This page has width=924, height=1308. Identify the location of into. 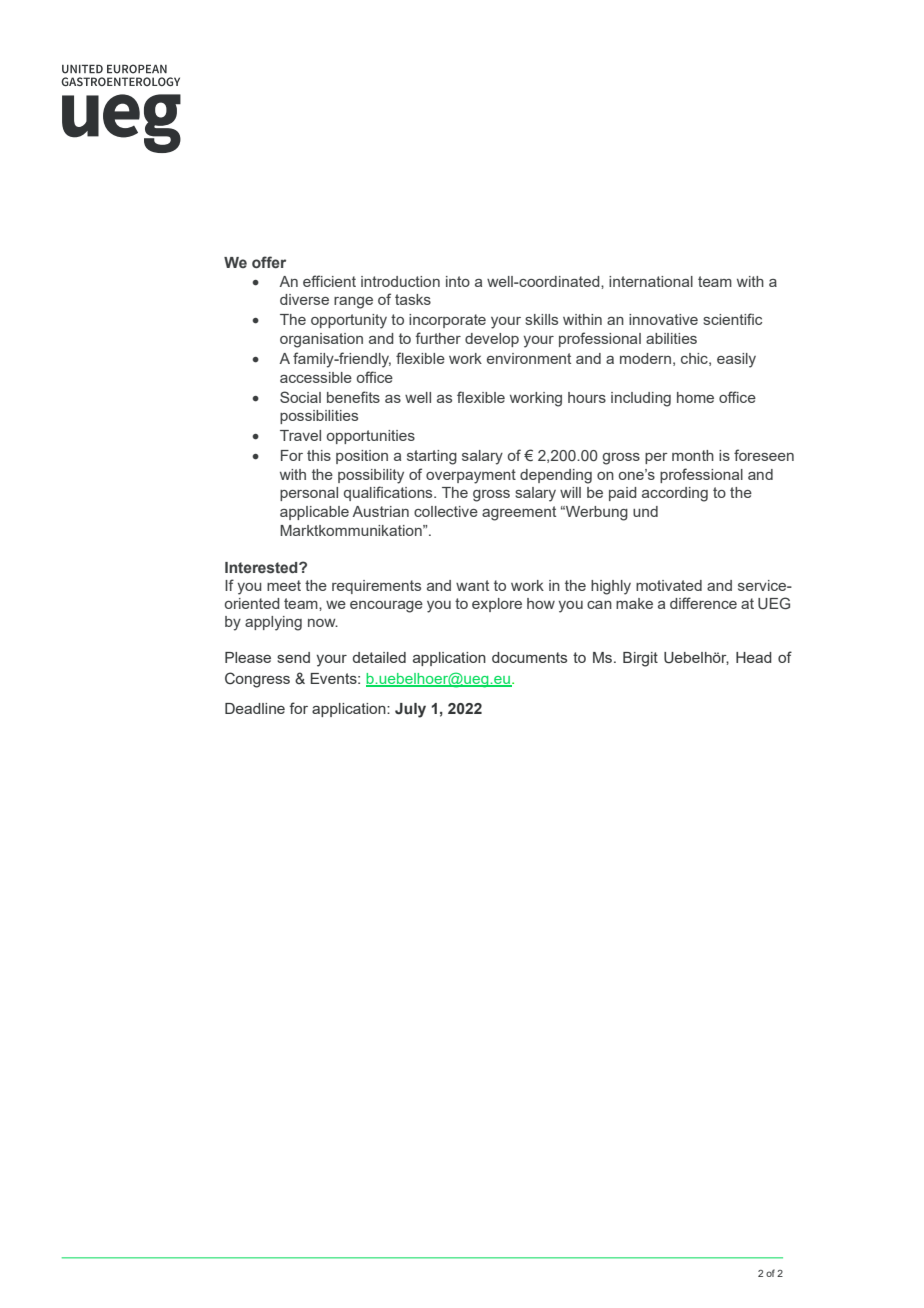
(458, 281).
